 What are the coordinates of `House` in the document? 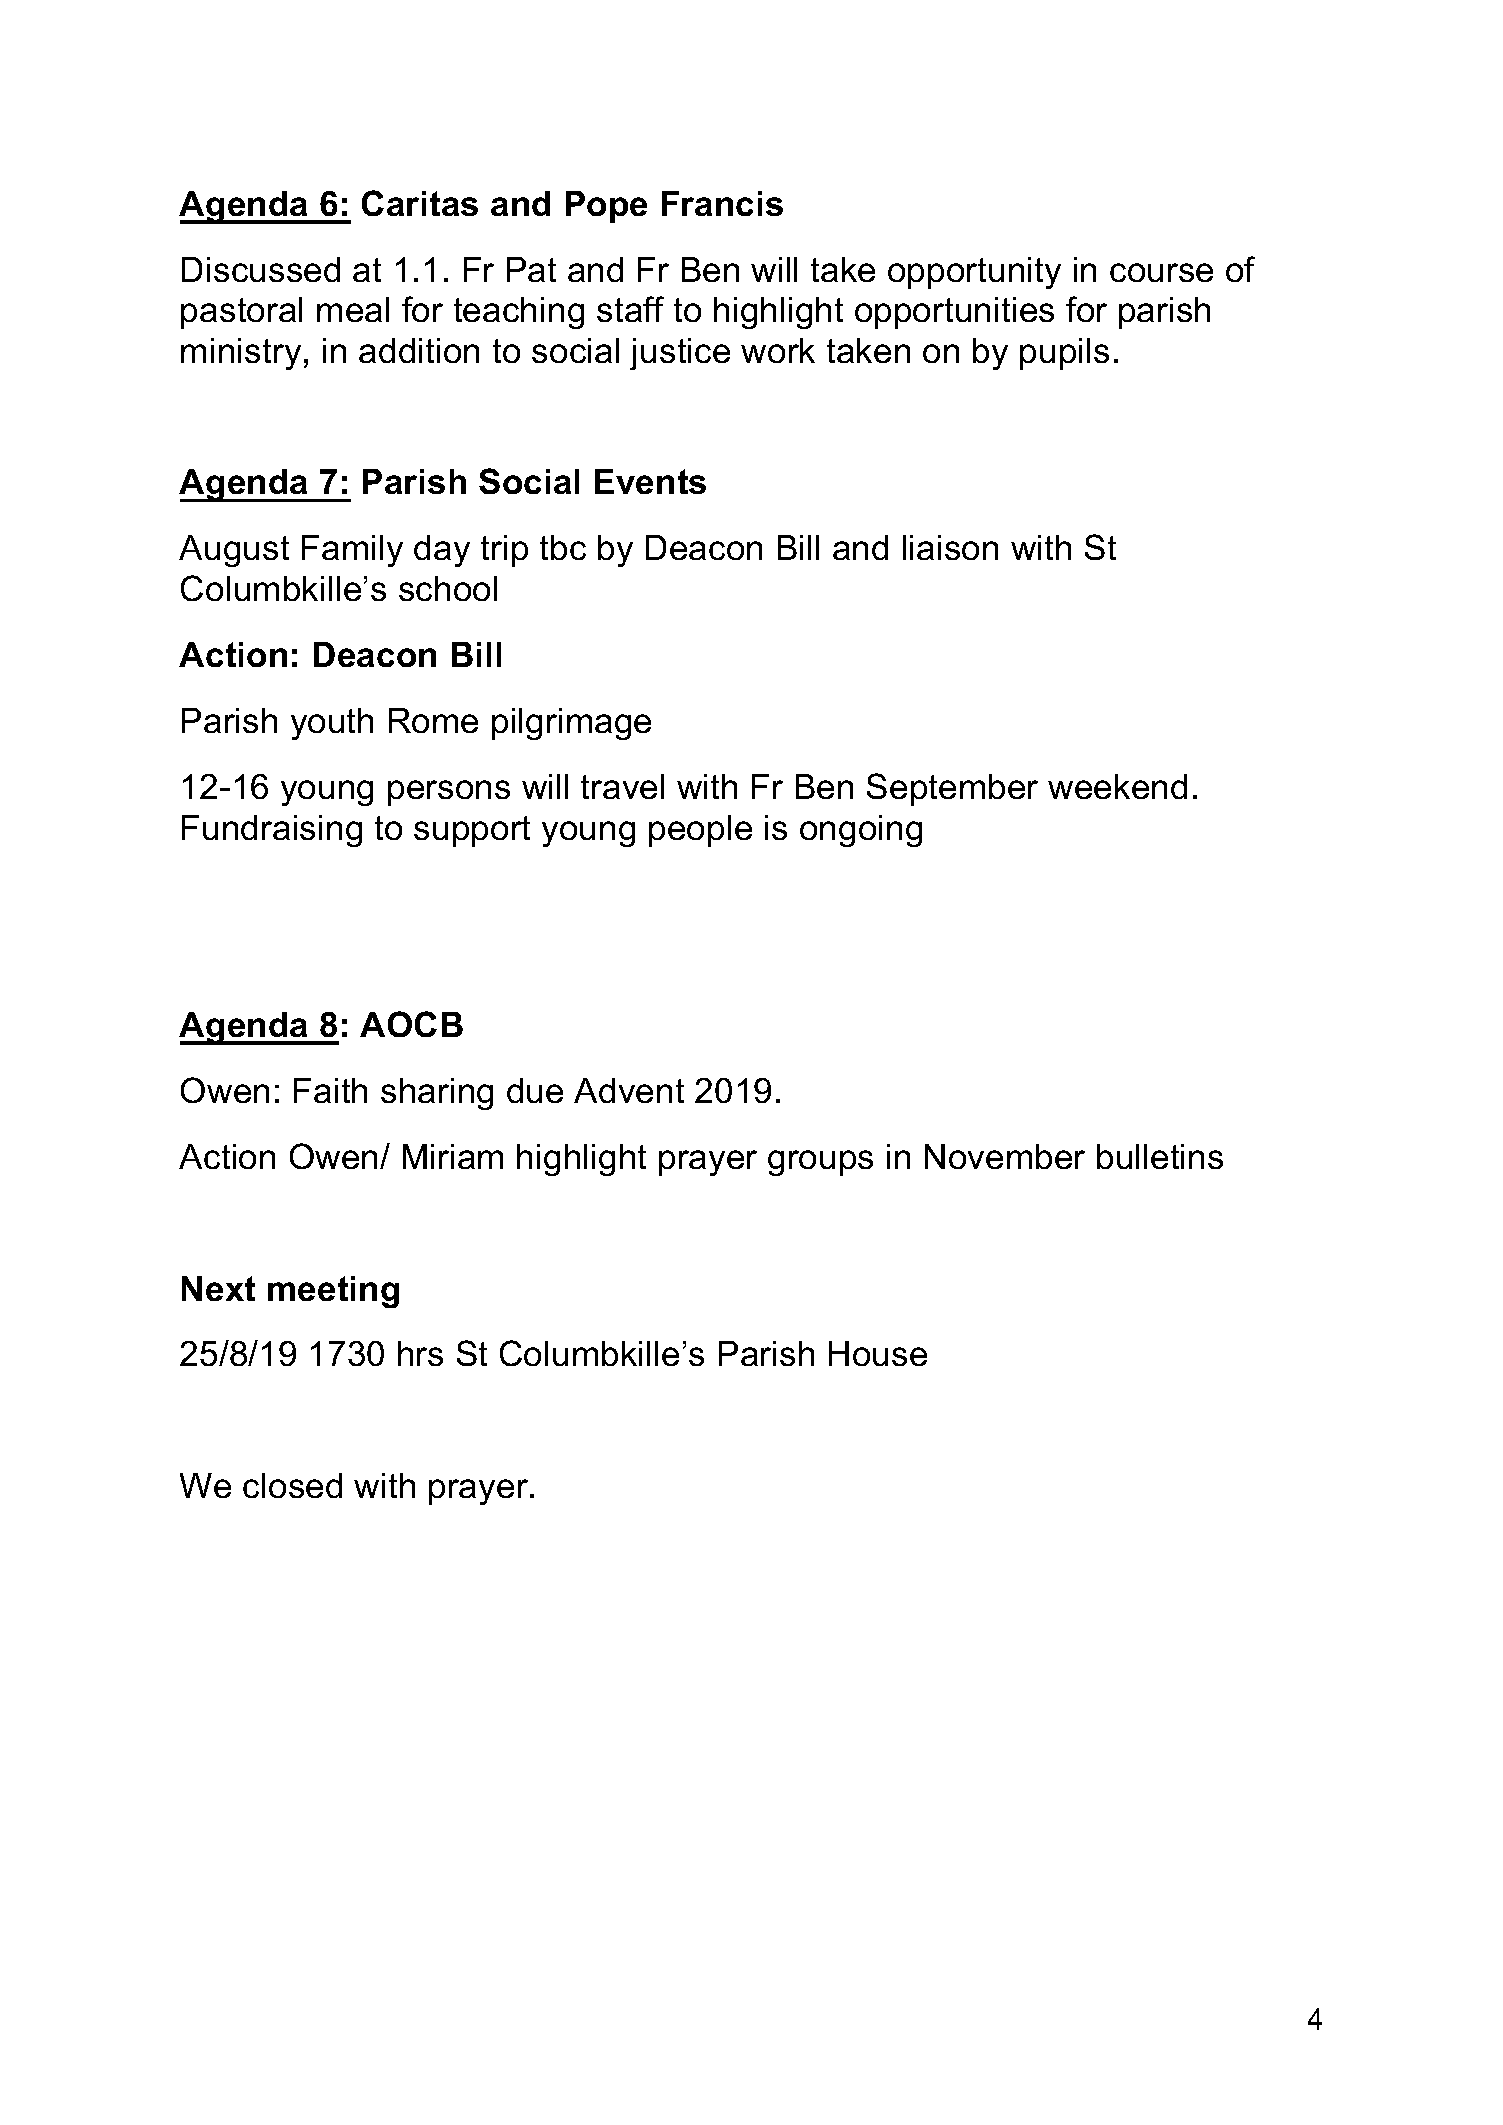 It's located at (878, 1353).
